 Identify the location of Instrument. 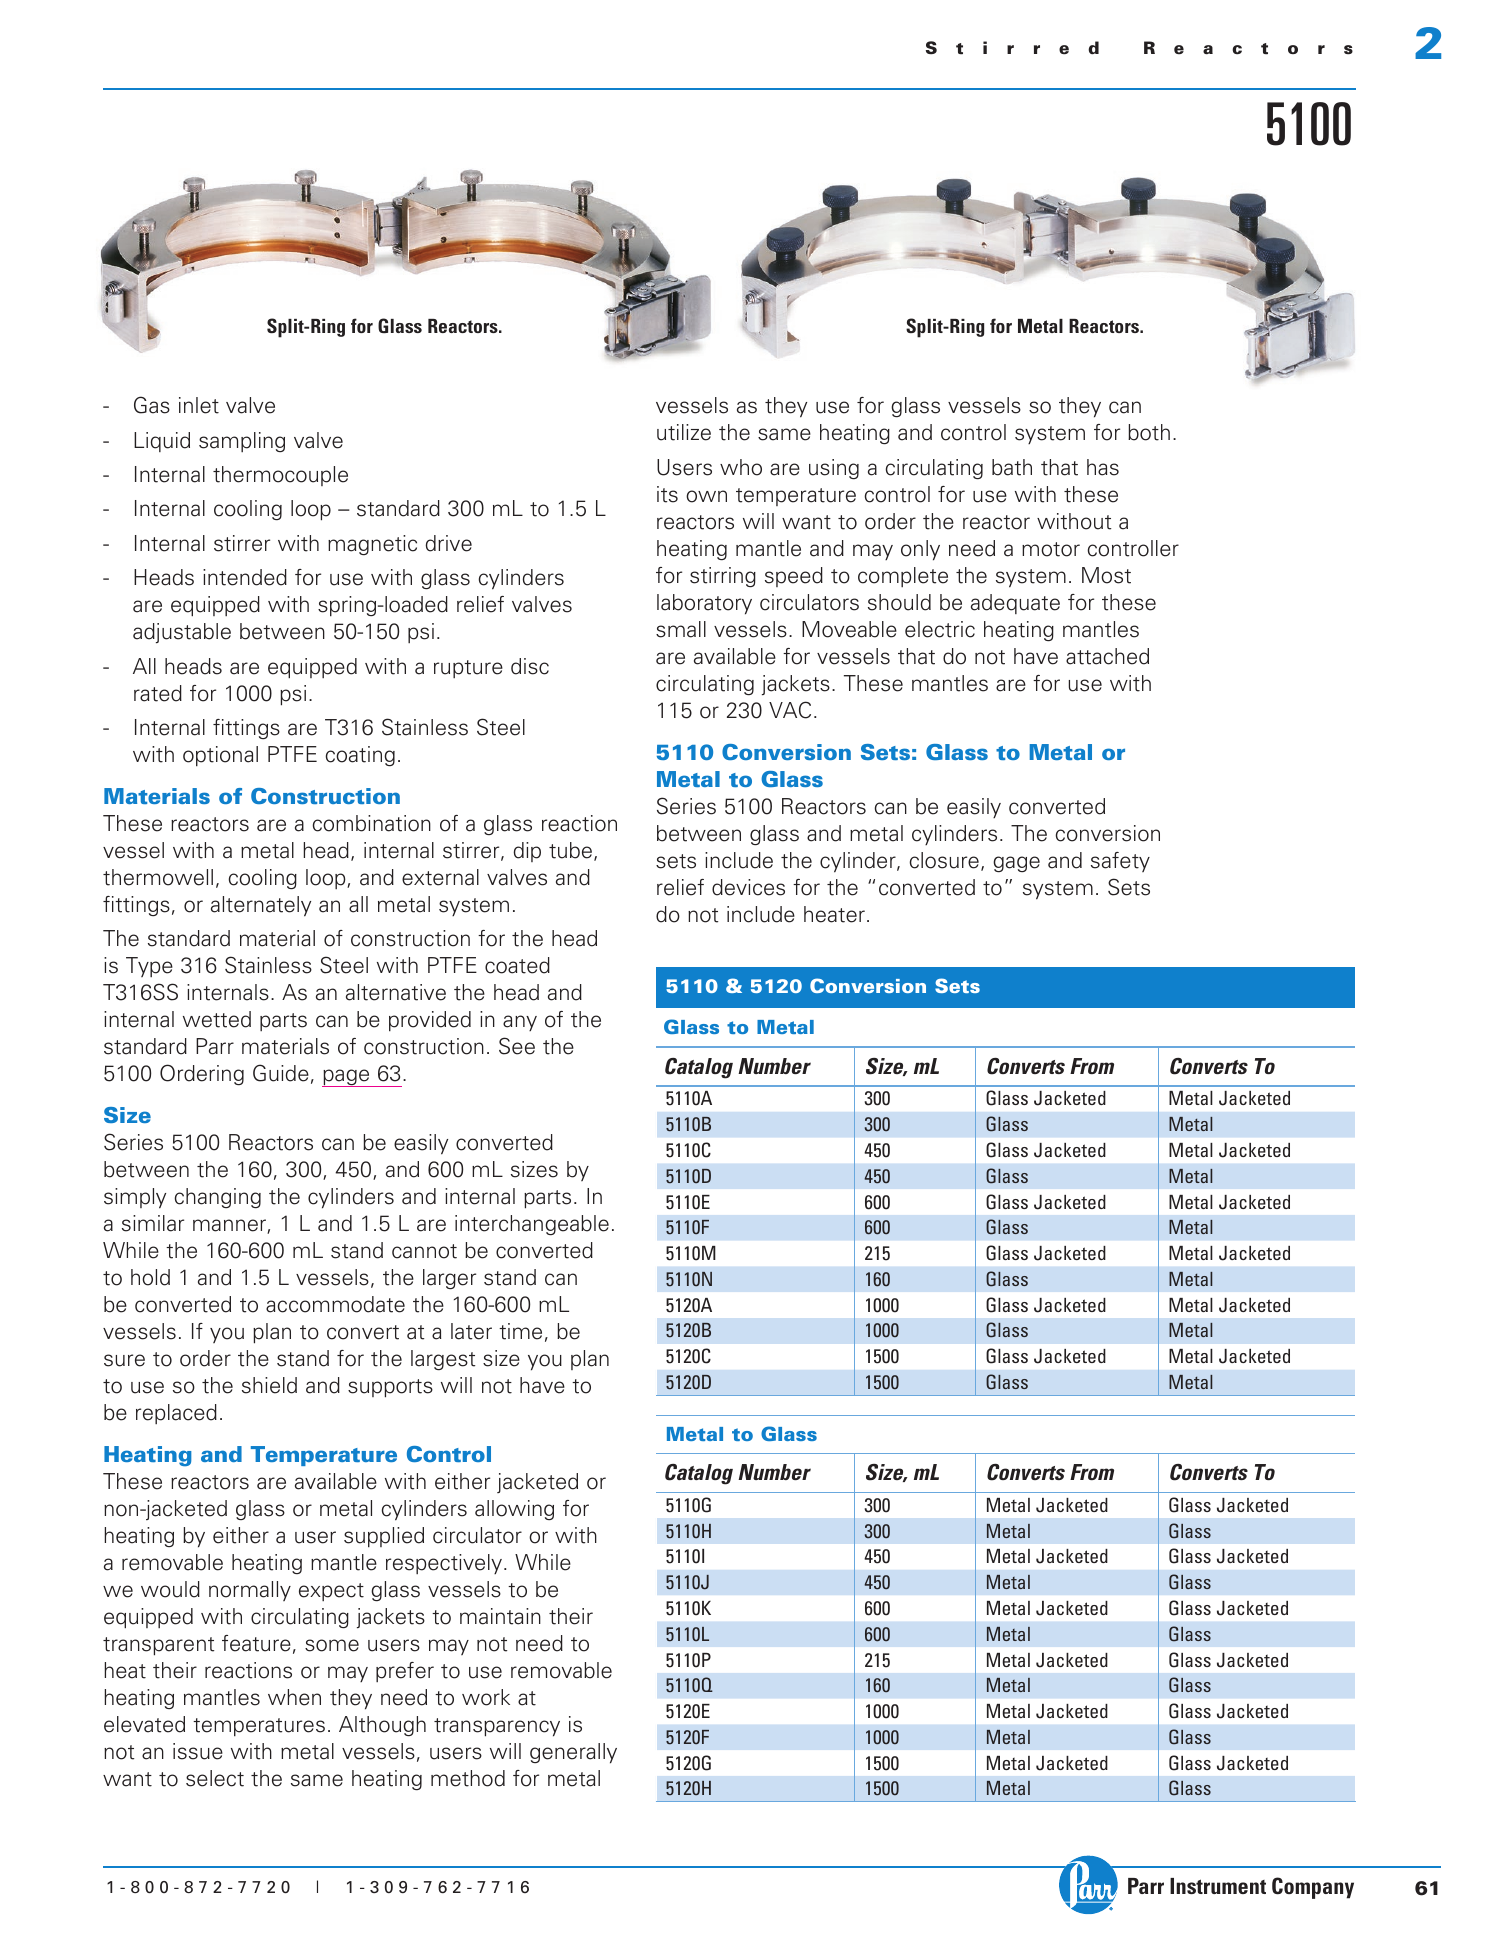
(1218, 1886).
